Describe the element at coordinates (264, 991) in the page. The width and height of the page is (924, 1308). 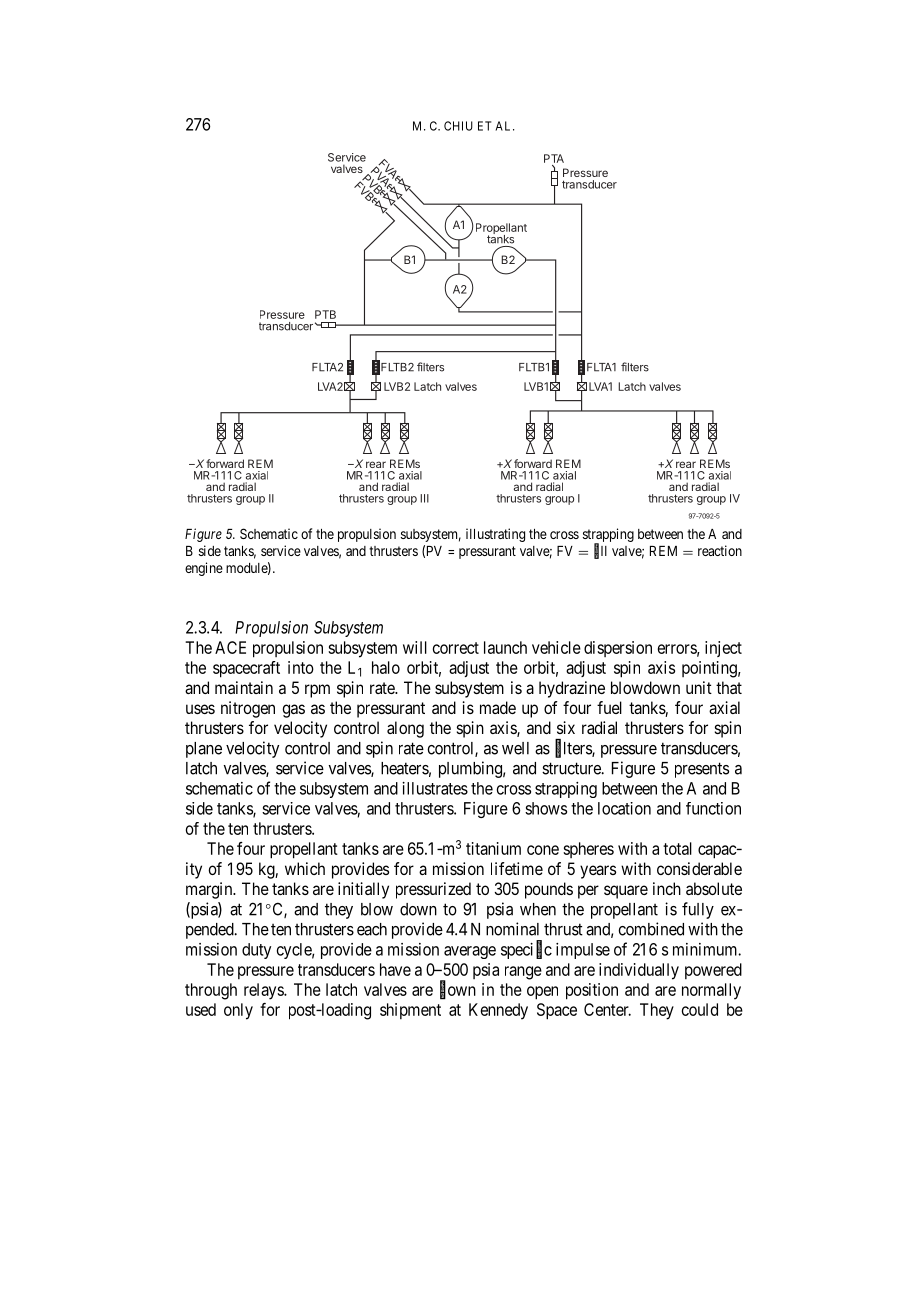
I see `relays` at that location.
